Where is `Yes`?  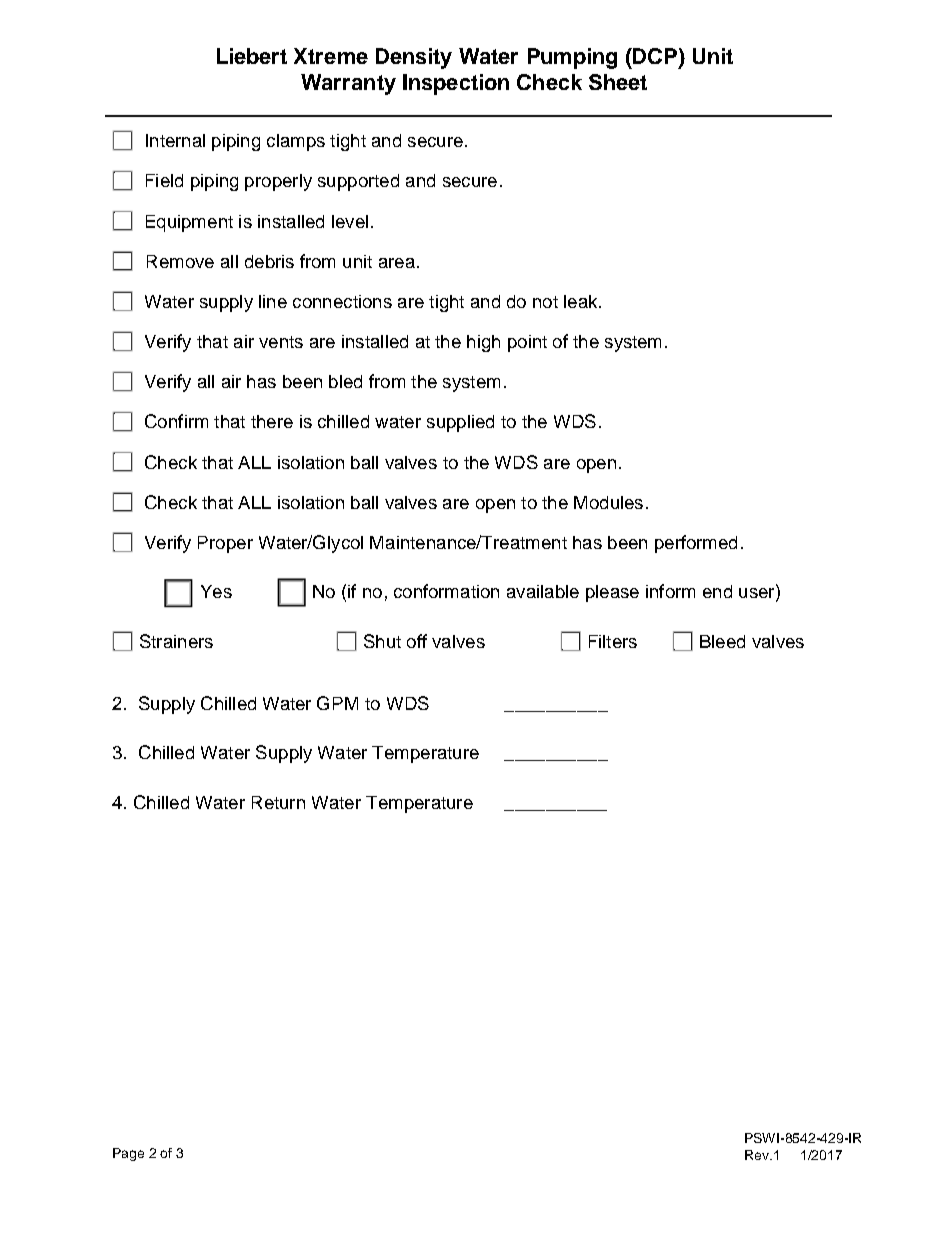 Yes is located at coordinates (216, 591).
